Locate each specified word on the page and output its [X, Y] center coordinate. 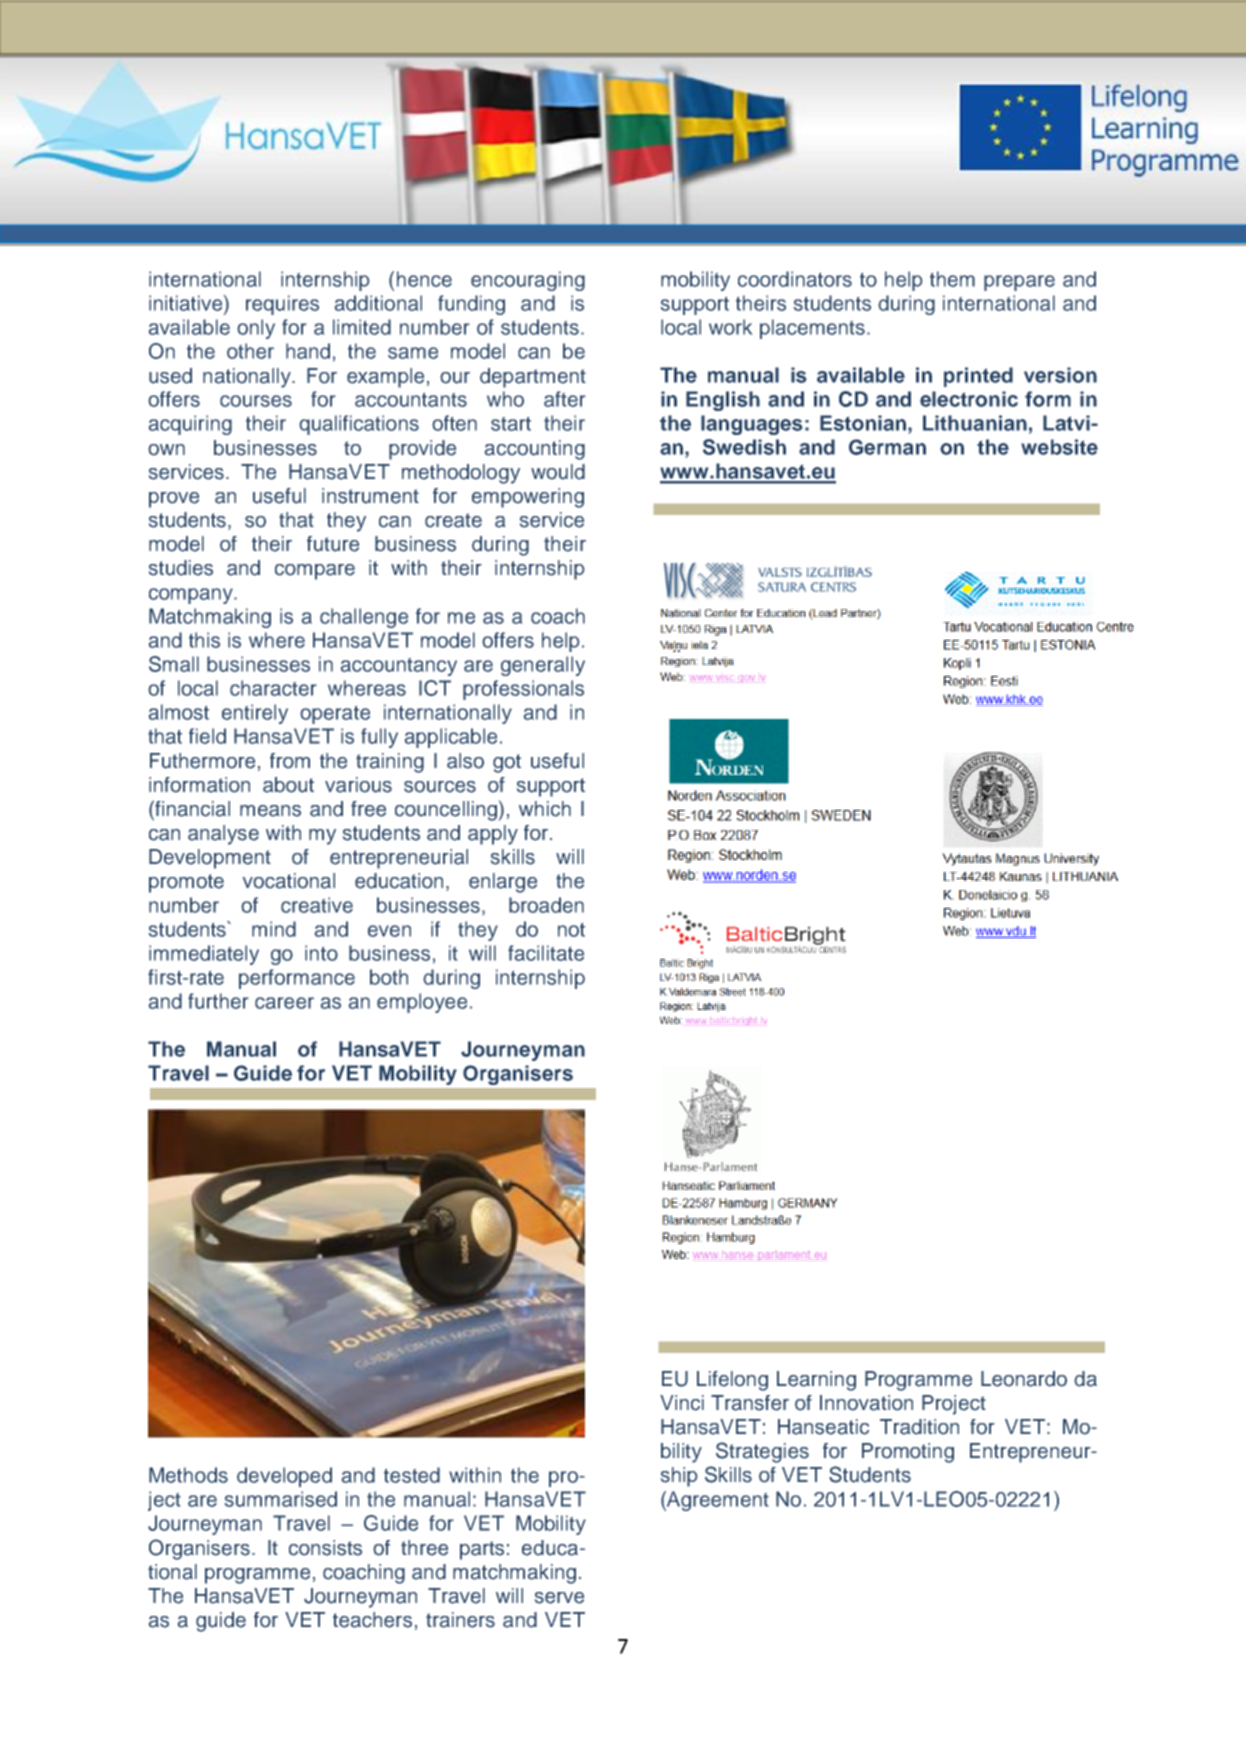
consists [325, 1548]
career [284, 1003]
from [290, 761]
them [952, 279]
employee [422, 1003]
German [887, 447]
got [507, 763]
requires [282, 305]
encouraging [528, 281]
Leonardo [1024, 1379]
